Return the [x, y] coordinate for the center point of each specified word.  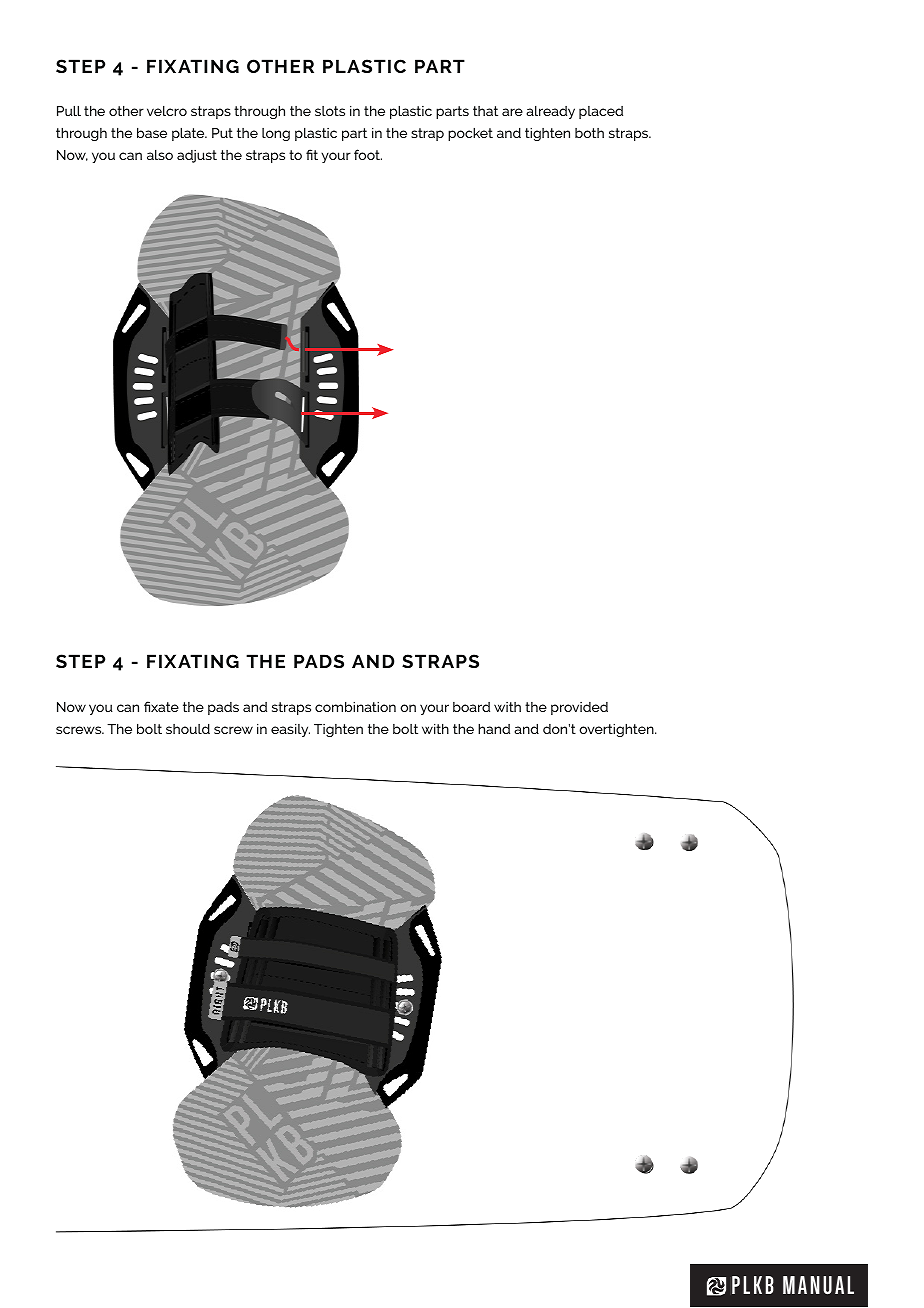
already [550, 112]
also [160, 154]
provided [579, 708]
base [152, 132]
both [589, 133]
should [188, 728]
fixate [161, 706]
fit [312, 154]
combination [355, 706]
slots [330, 111]
